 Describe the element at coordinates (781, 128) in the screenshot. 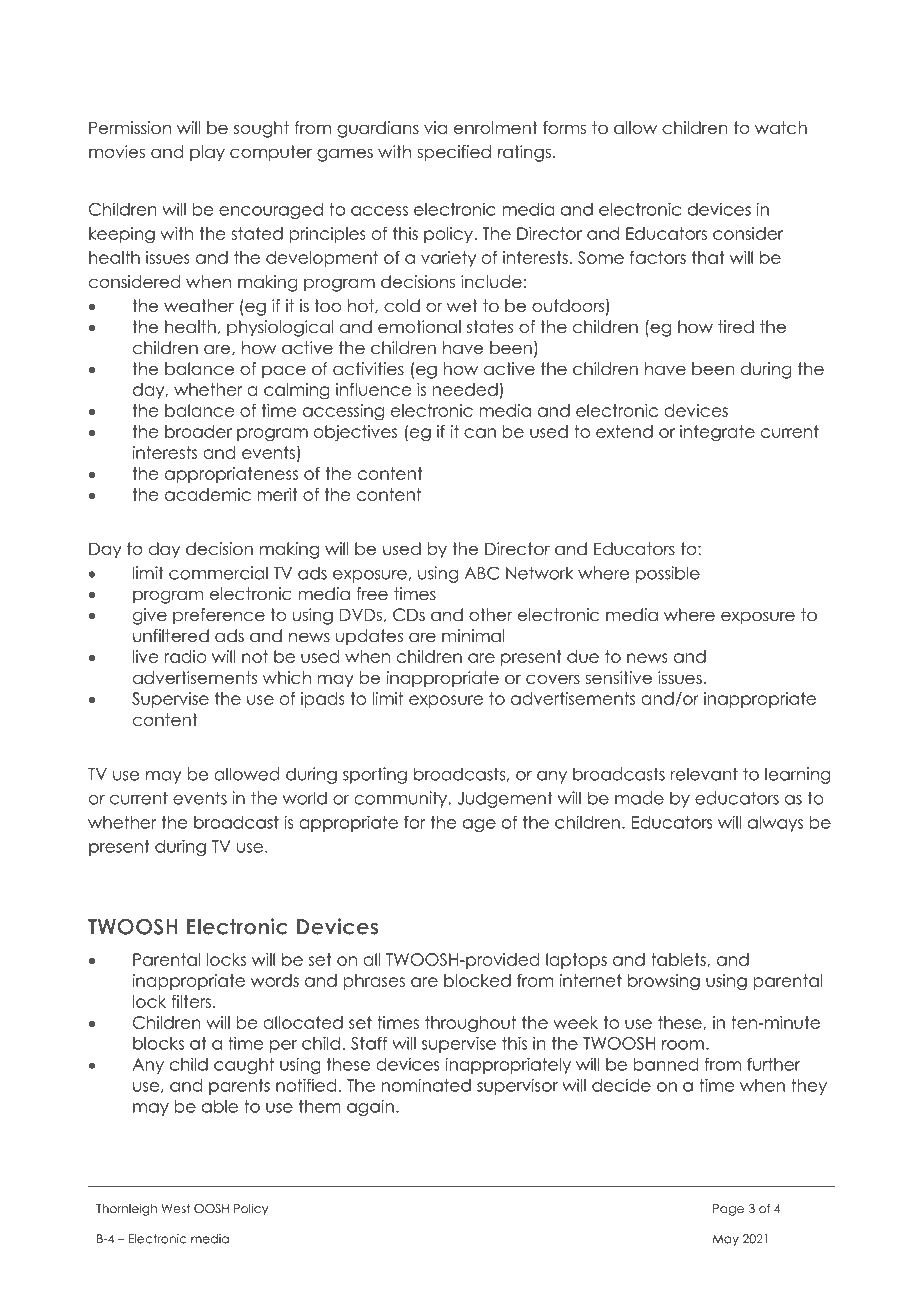

I see `watch` at that location.
